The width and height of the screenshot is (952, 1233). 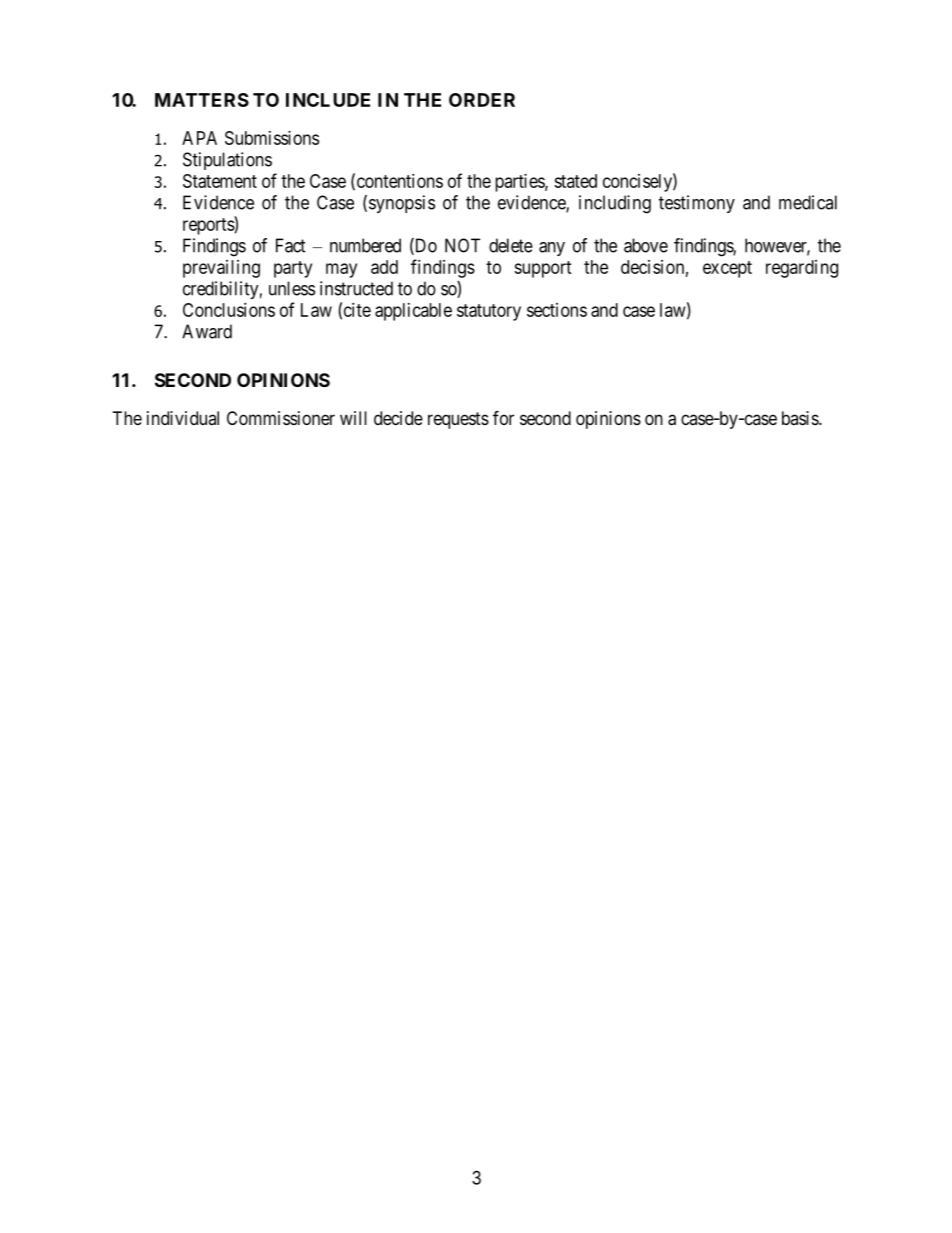 I want to click on stated, so click(x=575, y=181).
